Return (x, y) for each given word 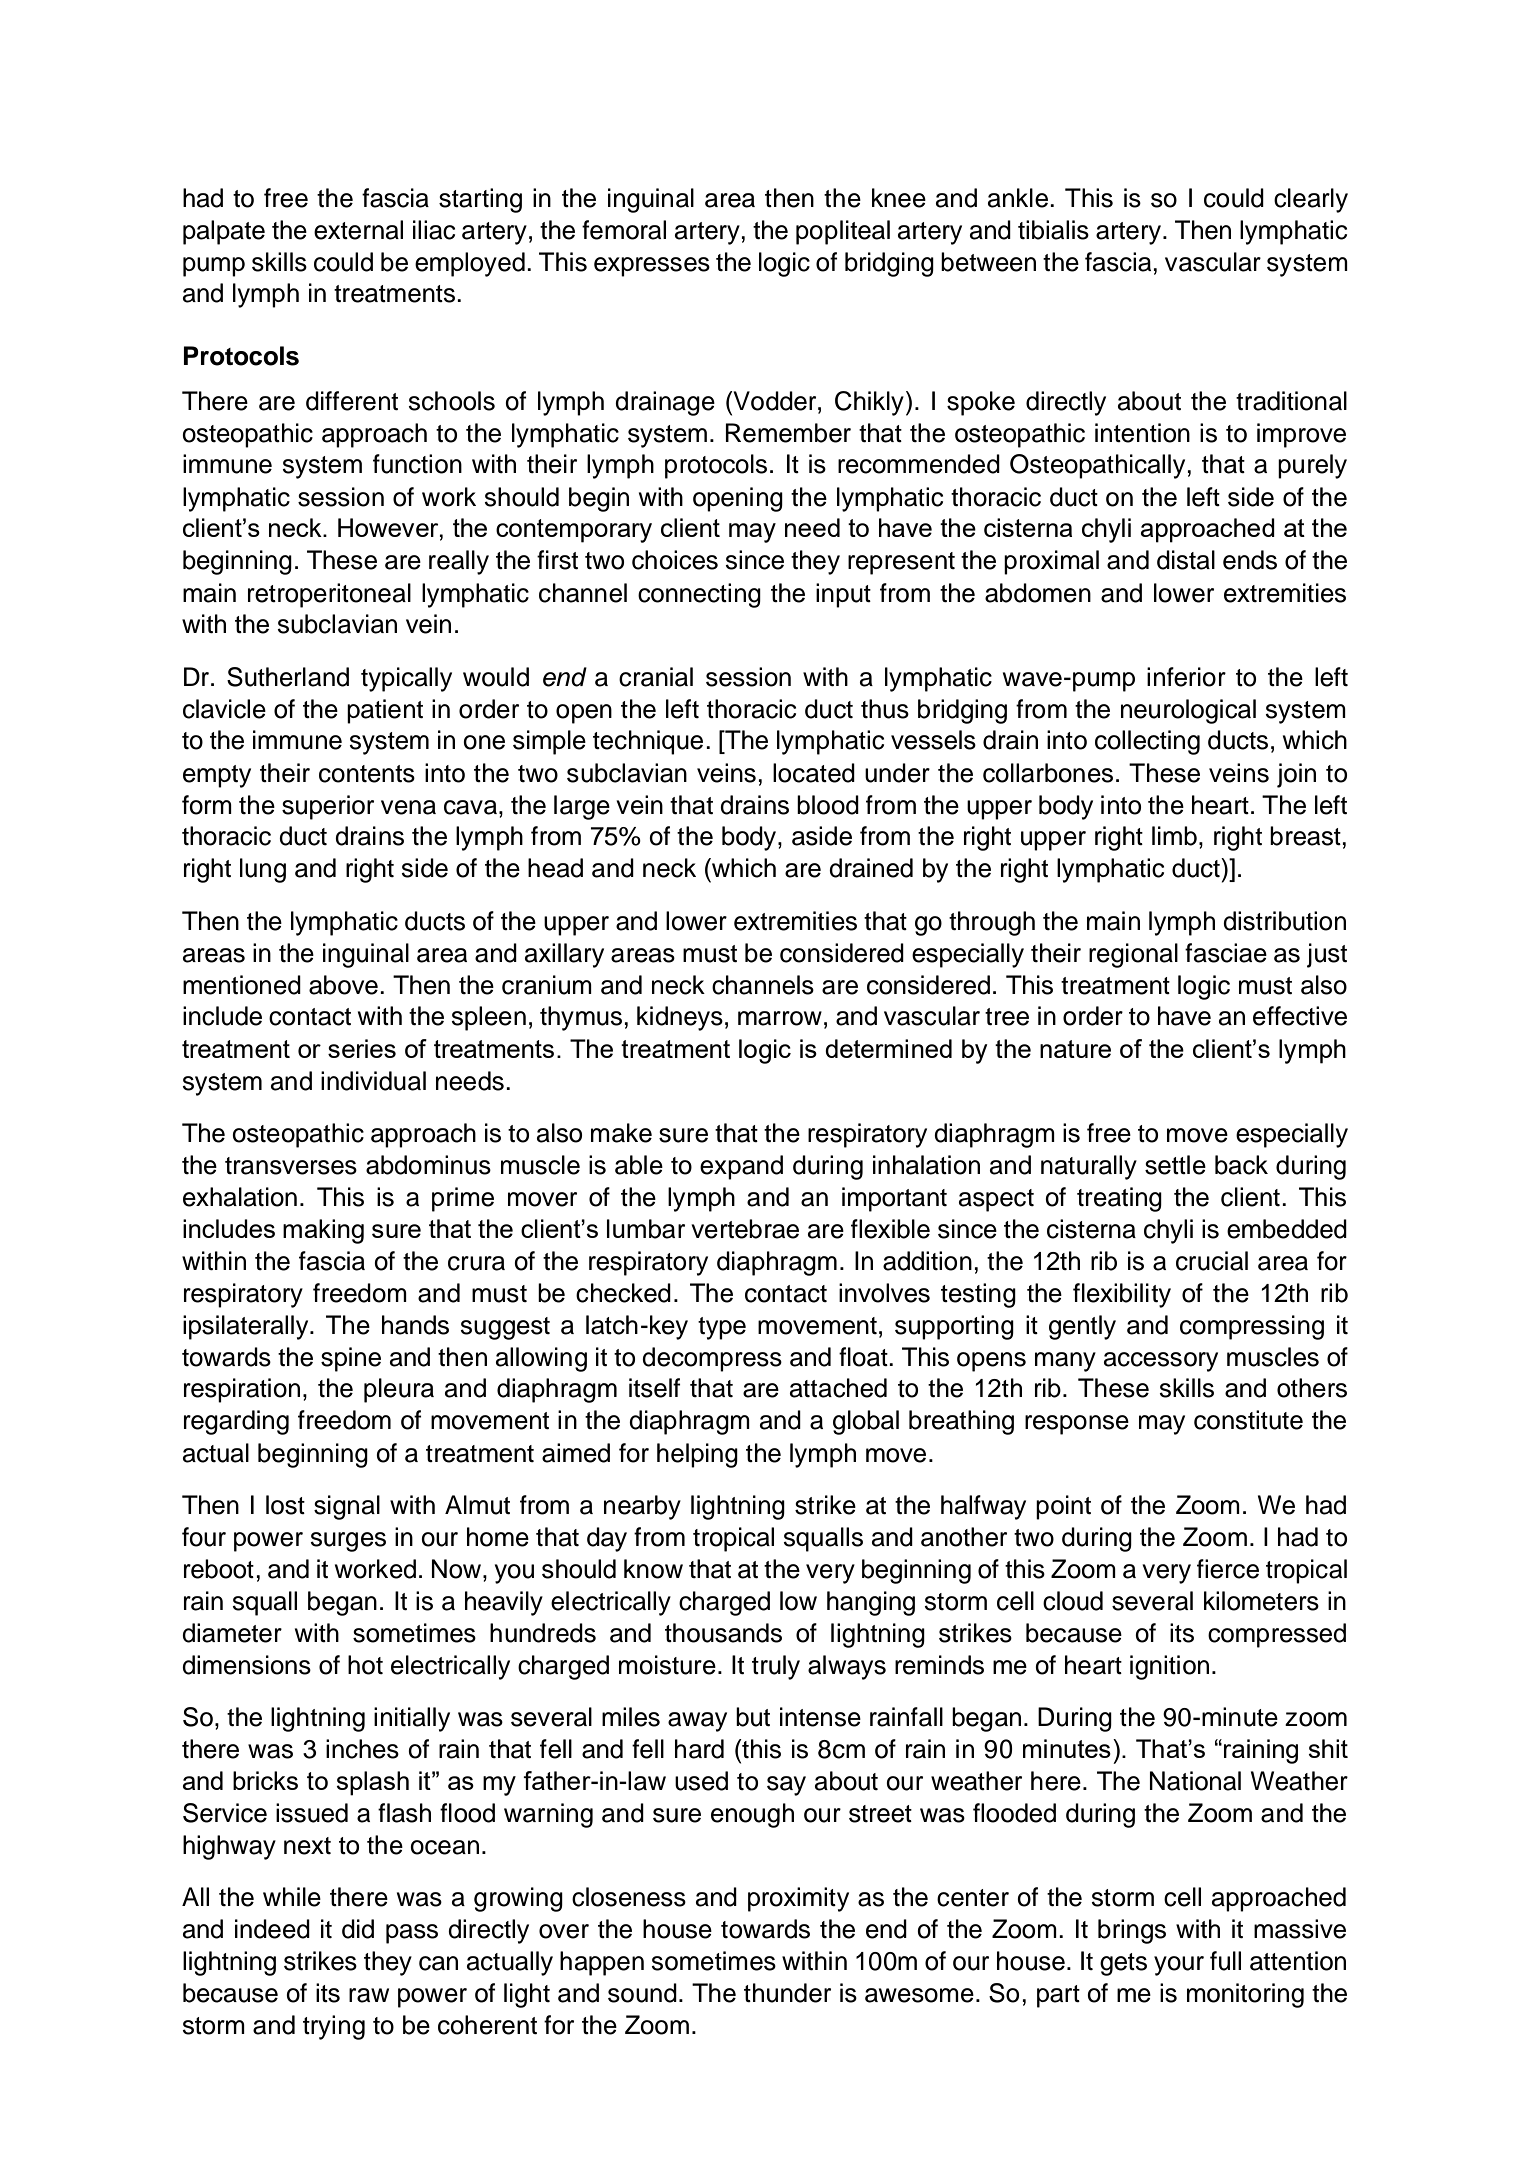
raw (369, 1995)
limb (1174, 836)
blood (828, 805)
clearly (1311, 200)
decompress (712, 1359)
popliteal (843, 232)
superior (328, 807)
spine (351, 1359)
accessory (1161, 1362)
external (358, 230)
